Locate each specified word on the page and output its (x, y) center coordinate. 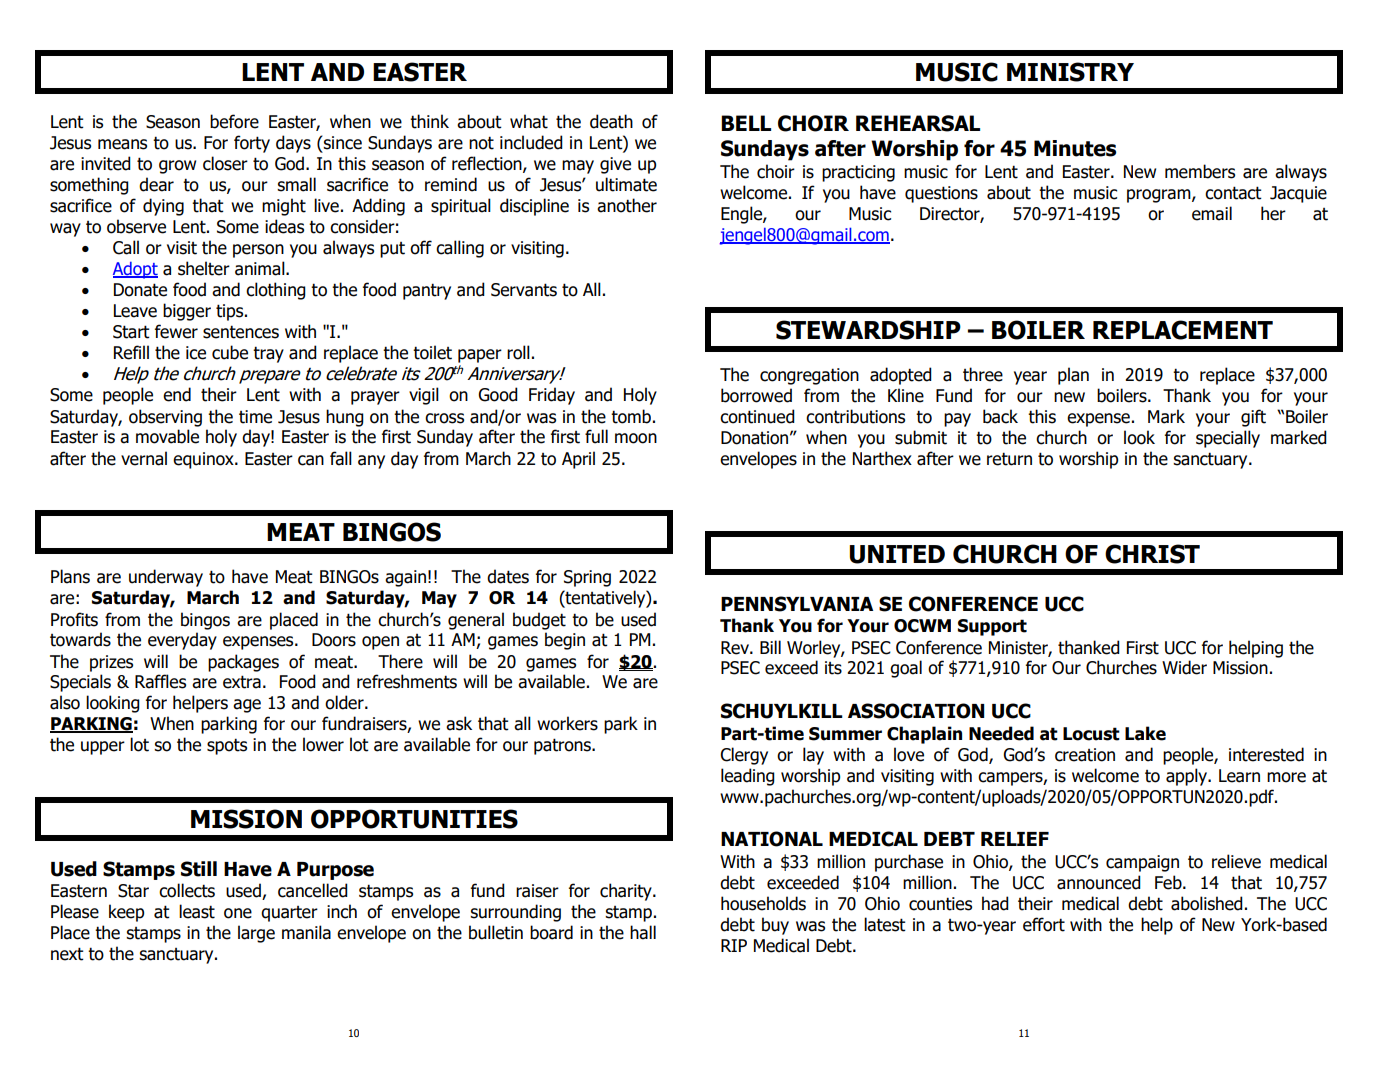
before (234, 121)
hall (643, 932)
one (238, 913)
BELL (746, 123)
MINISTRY (1070, 72)
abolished (1207, 903)
